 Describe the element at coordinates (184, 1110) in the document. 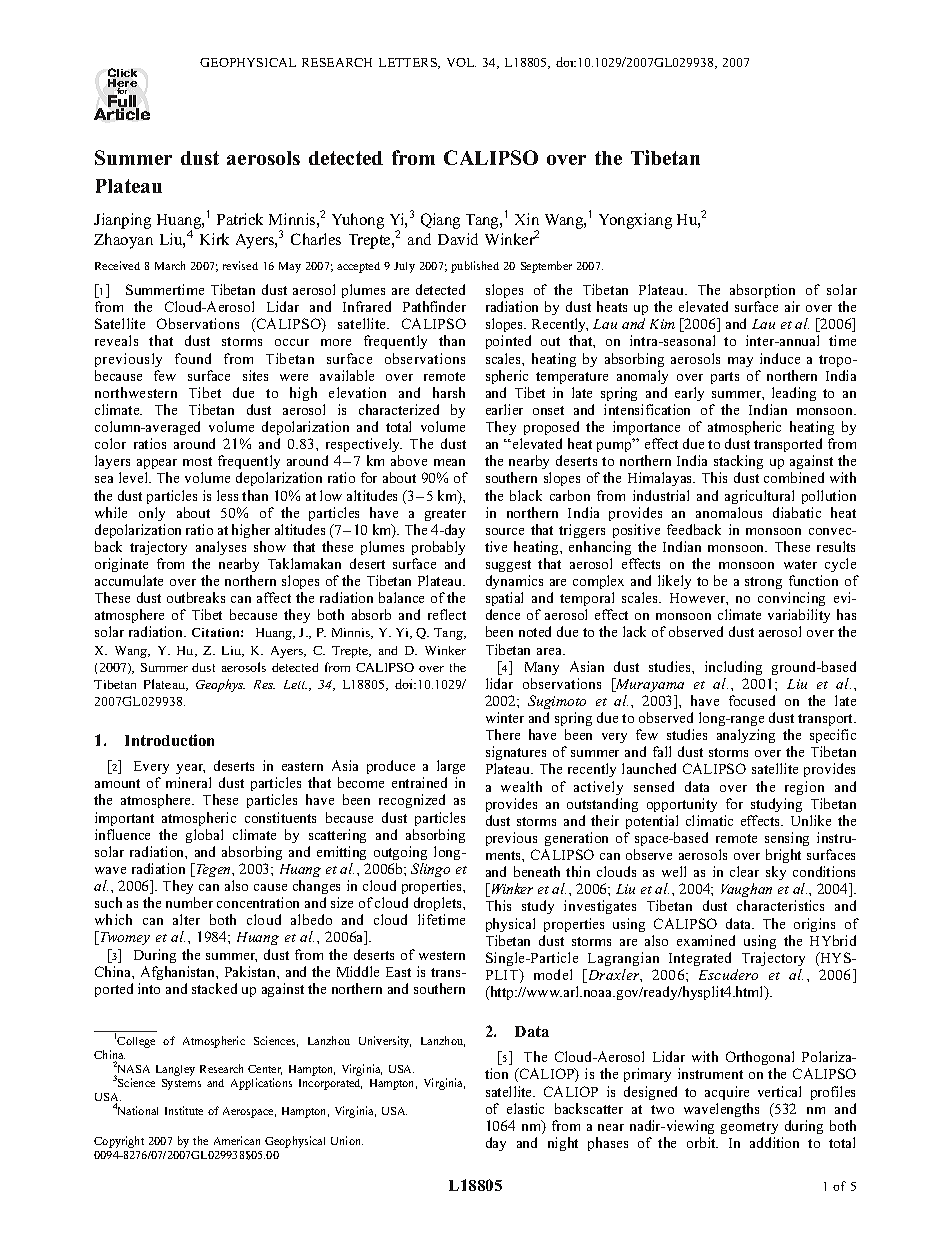

I see `Institute` at that location.
